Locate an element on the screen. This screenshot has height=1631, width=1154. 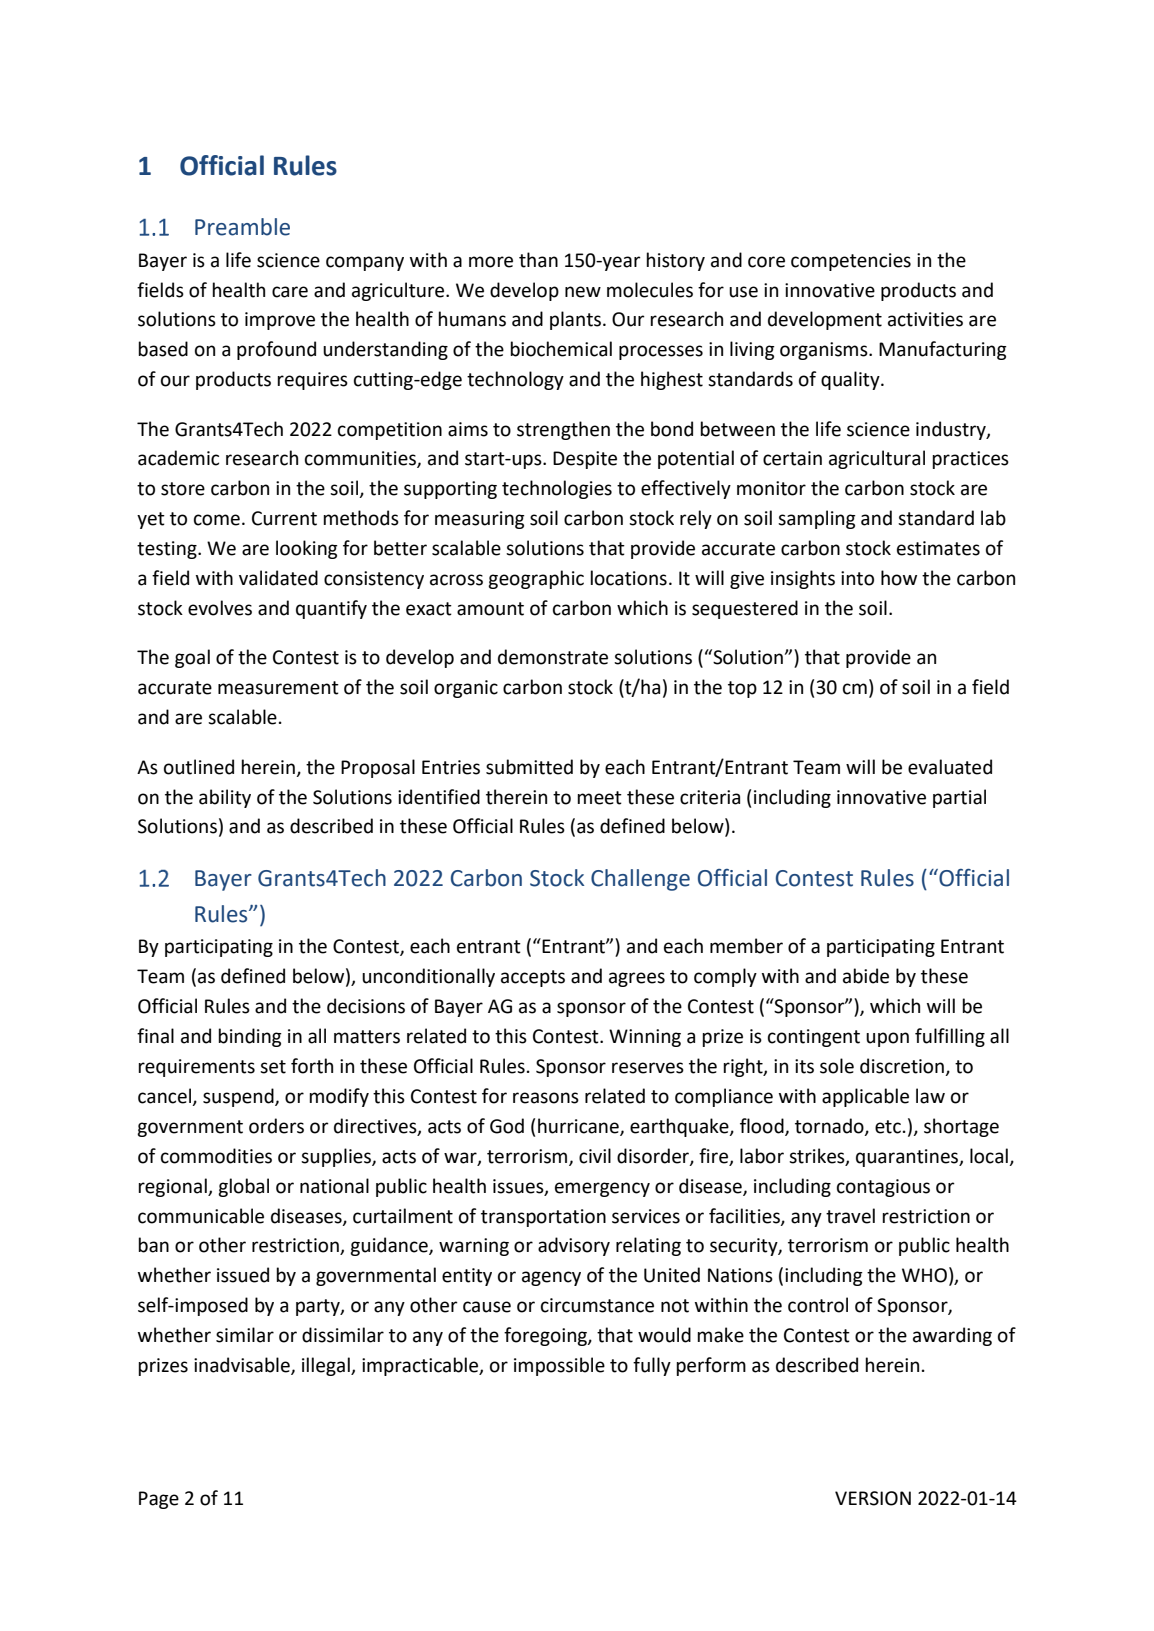
global is located at coordinates (243, 1187).
